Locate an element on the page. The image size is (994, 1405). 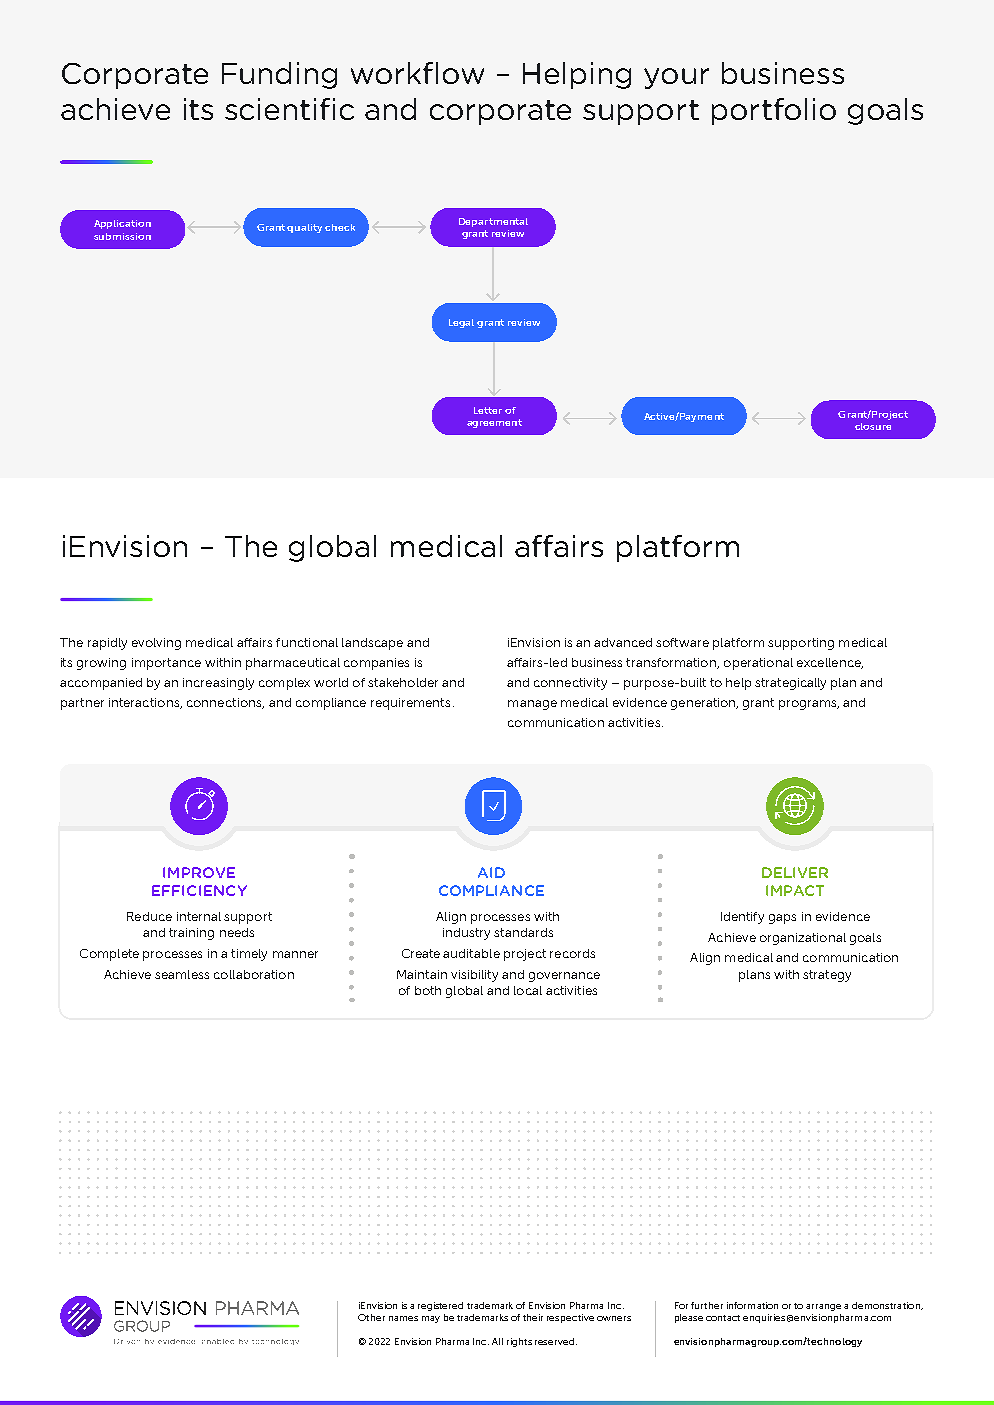
manage is located at coordinates (532, 705).
